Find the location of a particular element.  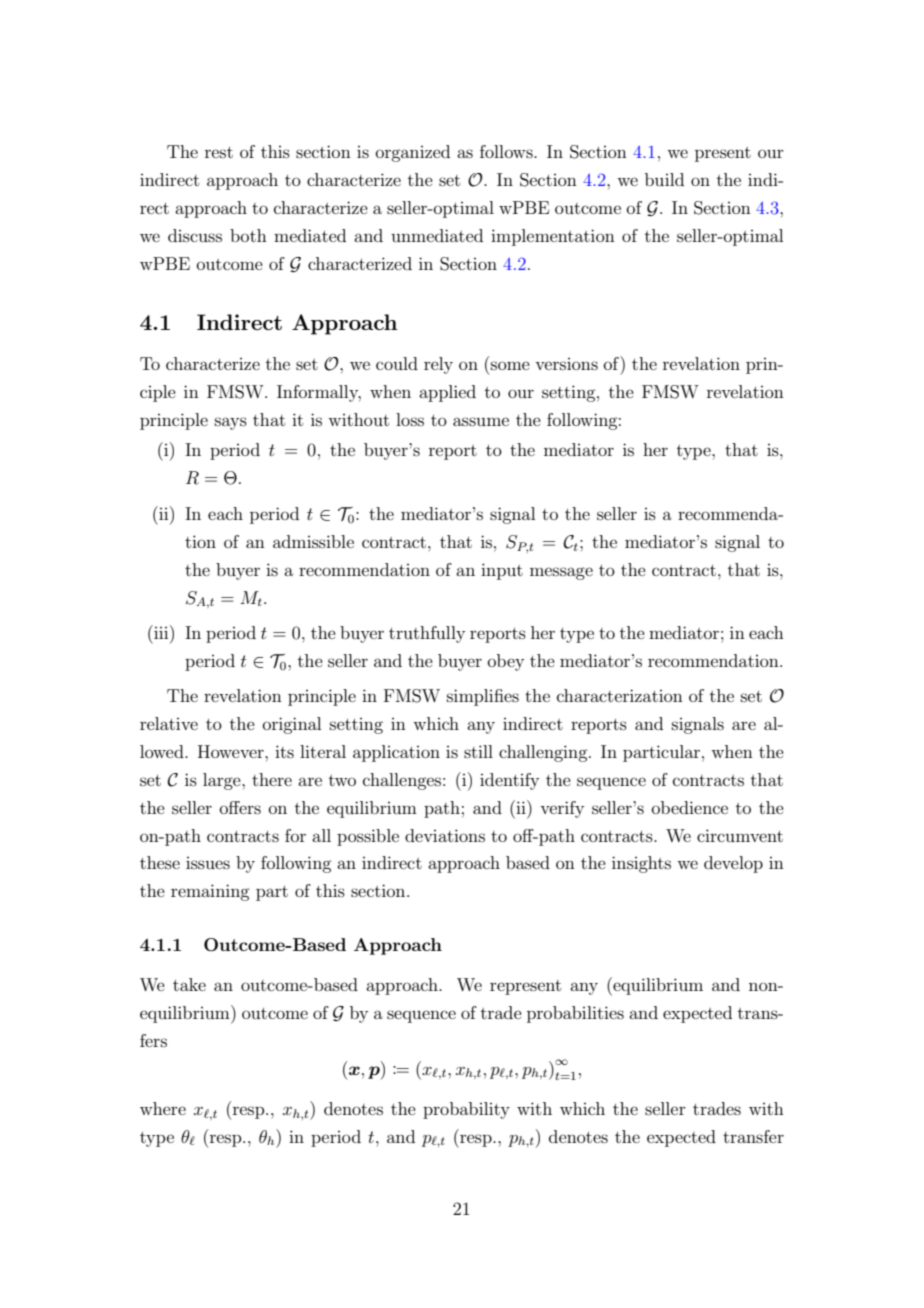

possible is located at coordinates (368, 837).
